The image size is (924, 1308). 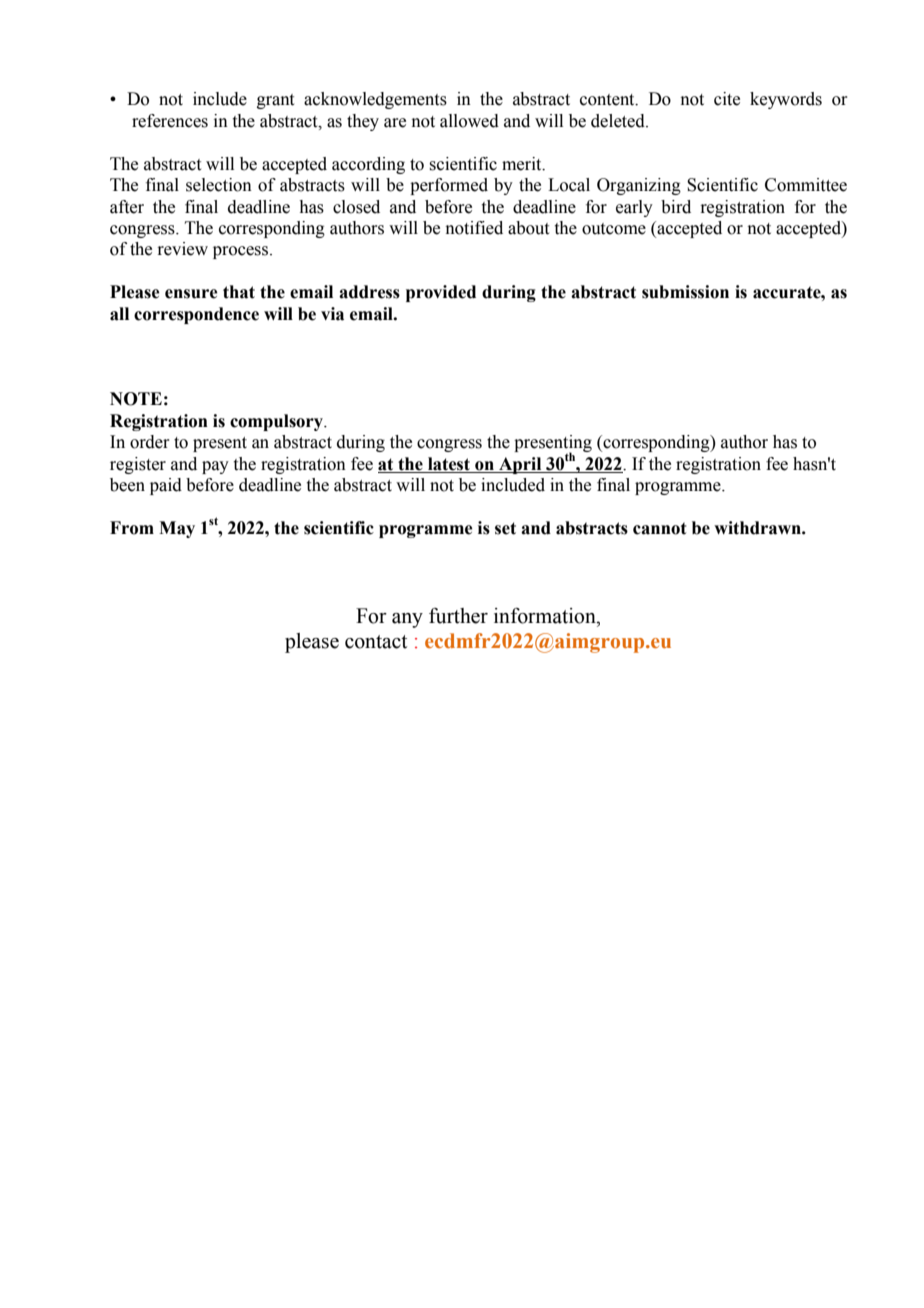 I want to click on references, so click(x=170, y=121).
